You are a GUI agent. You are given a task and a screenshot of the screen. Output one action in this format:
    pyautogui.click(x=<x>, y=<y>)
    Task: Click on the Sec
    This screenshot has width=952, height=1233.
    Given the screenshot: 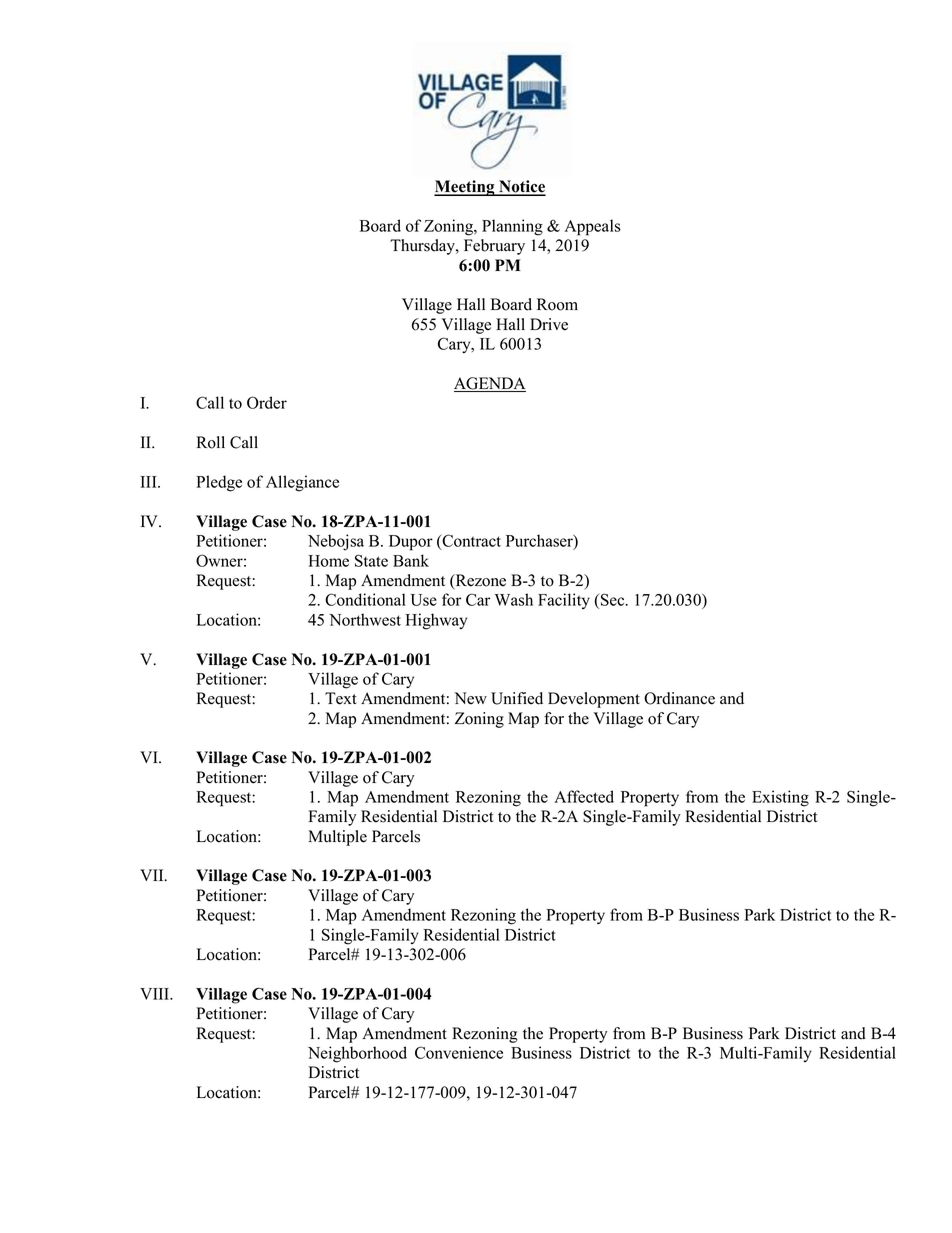 What is the action you would take?
    pyautogui.click(x=614, y=599)
